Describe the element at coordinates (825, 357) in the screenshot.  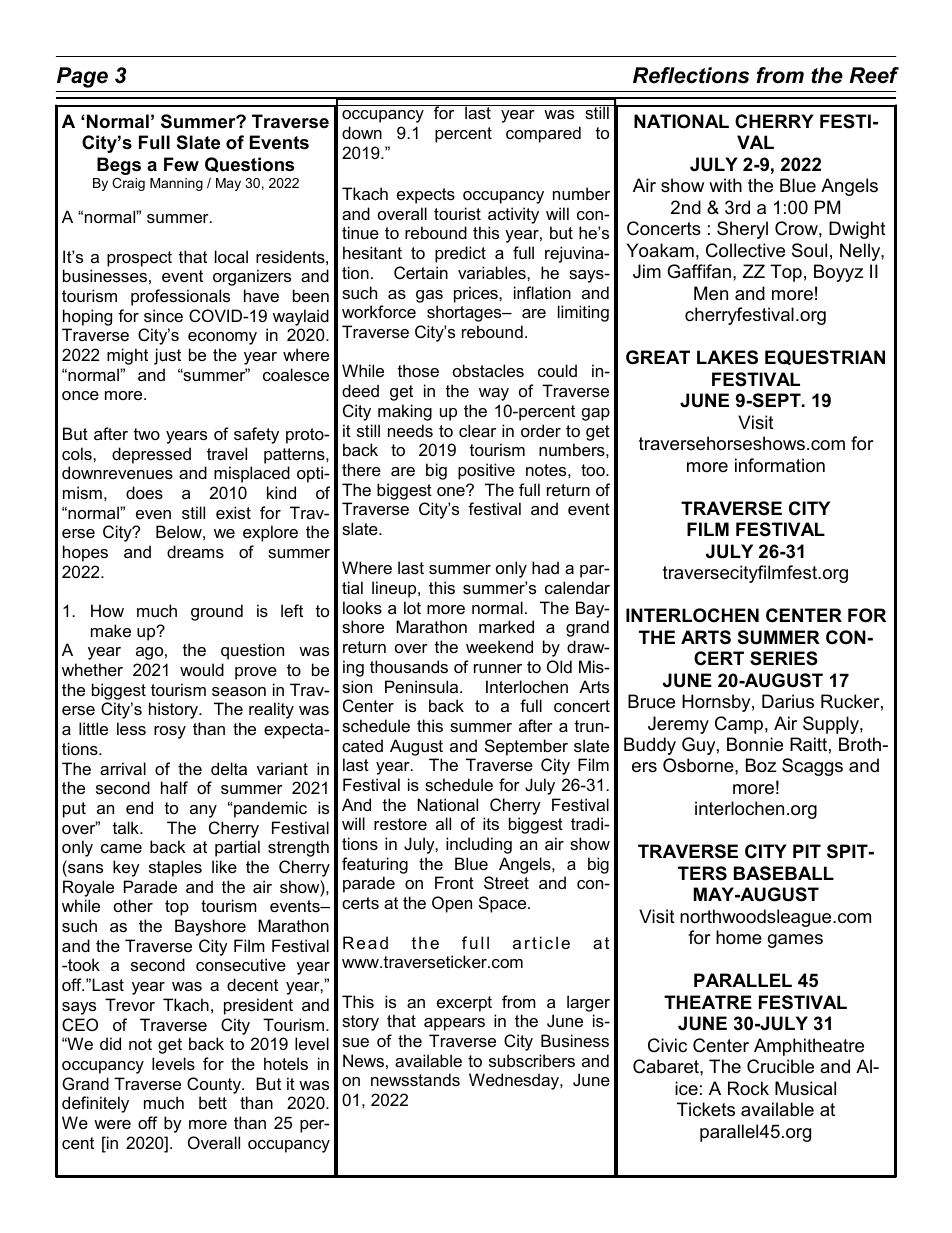
I see `EQUESTRIAN` at that location.
